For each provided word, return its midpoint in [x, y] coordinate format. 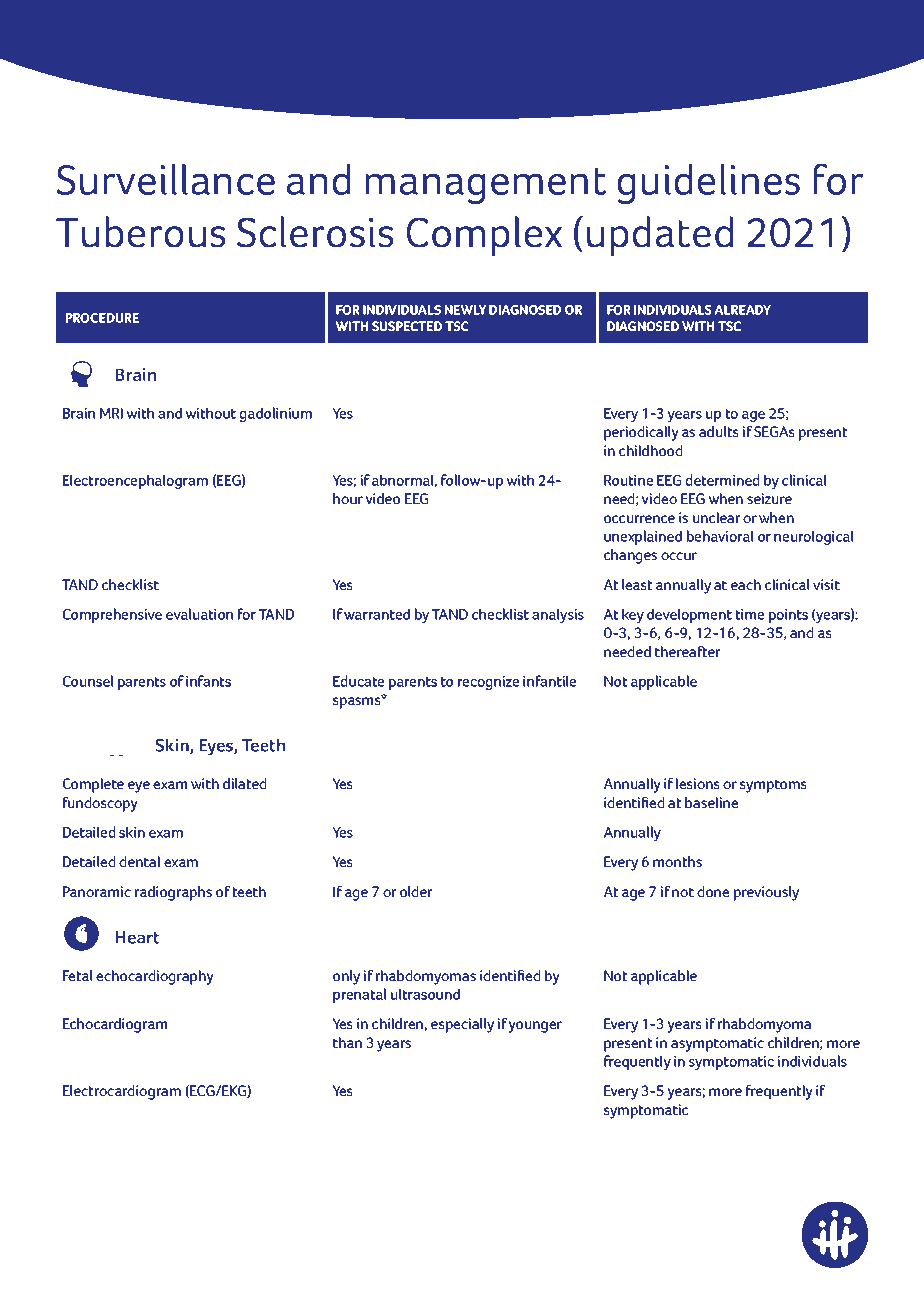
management [485, 186]
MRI [111, 413]
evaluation [199, 614]
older [416, 891]
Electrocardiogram [122, 1092]
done [713, 891]
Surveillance [165, 179]
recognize [488, 683]
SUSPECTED [407, 326]
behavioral [720, 536]
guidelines [708, 183]
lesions [698, 783]
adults [719, 431]
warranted [377, 614]
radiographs [173, 893]
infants [208, 681]
